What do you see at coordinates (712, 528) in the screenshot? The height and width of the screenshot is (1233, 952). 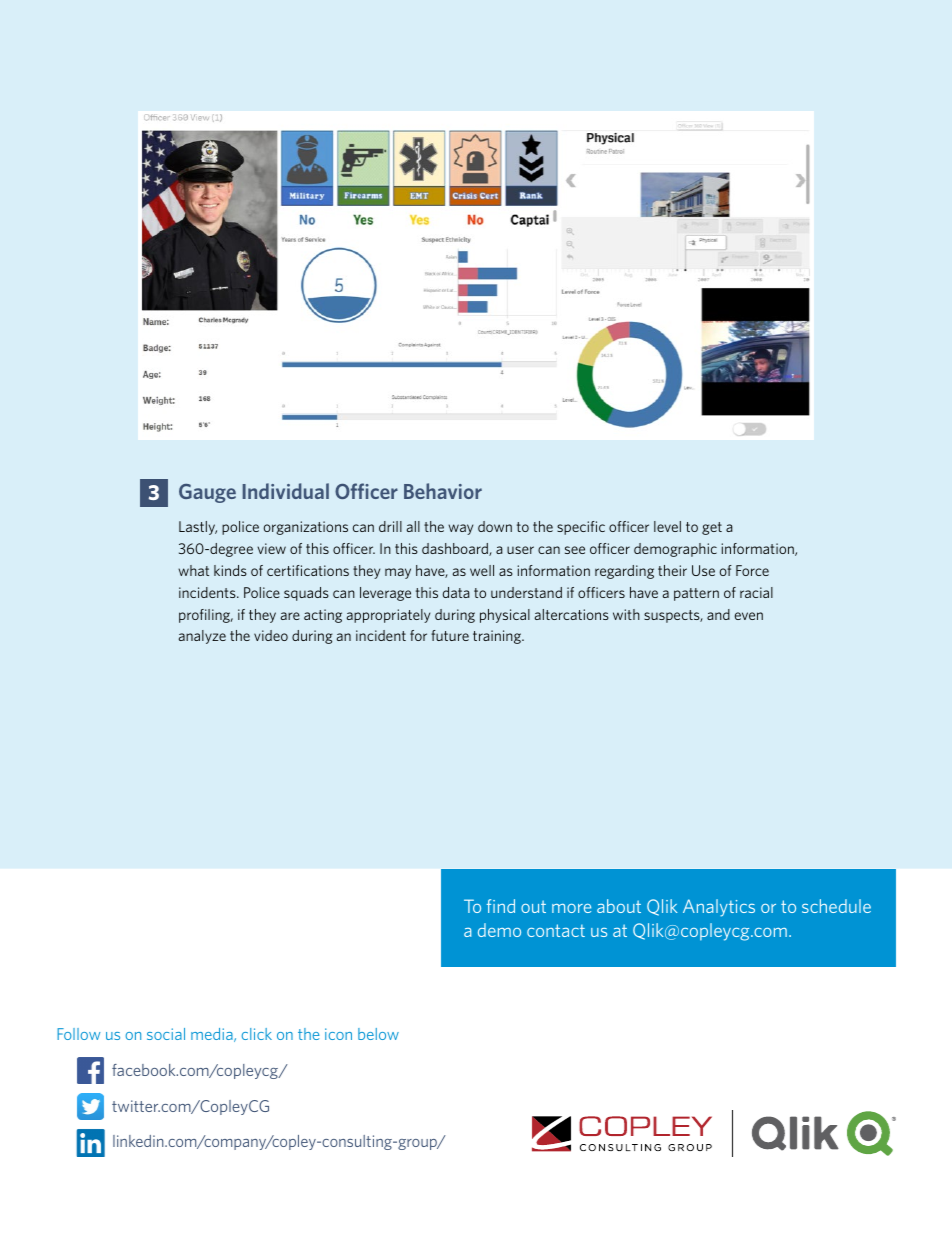 I see `get` at bounding box center [712, 528].
